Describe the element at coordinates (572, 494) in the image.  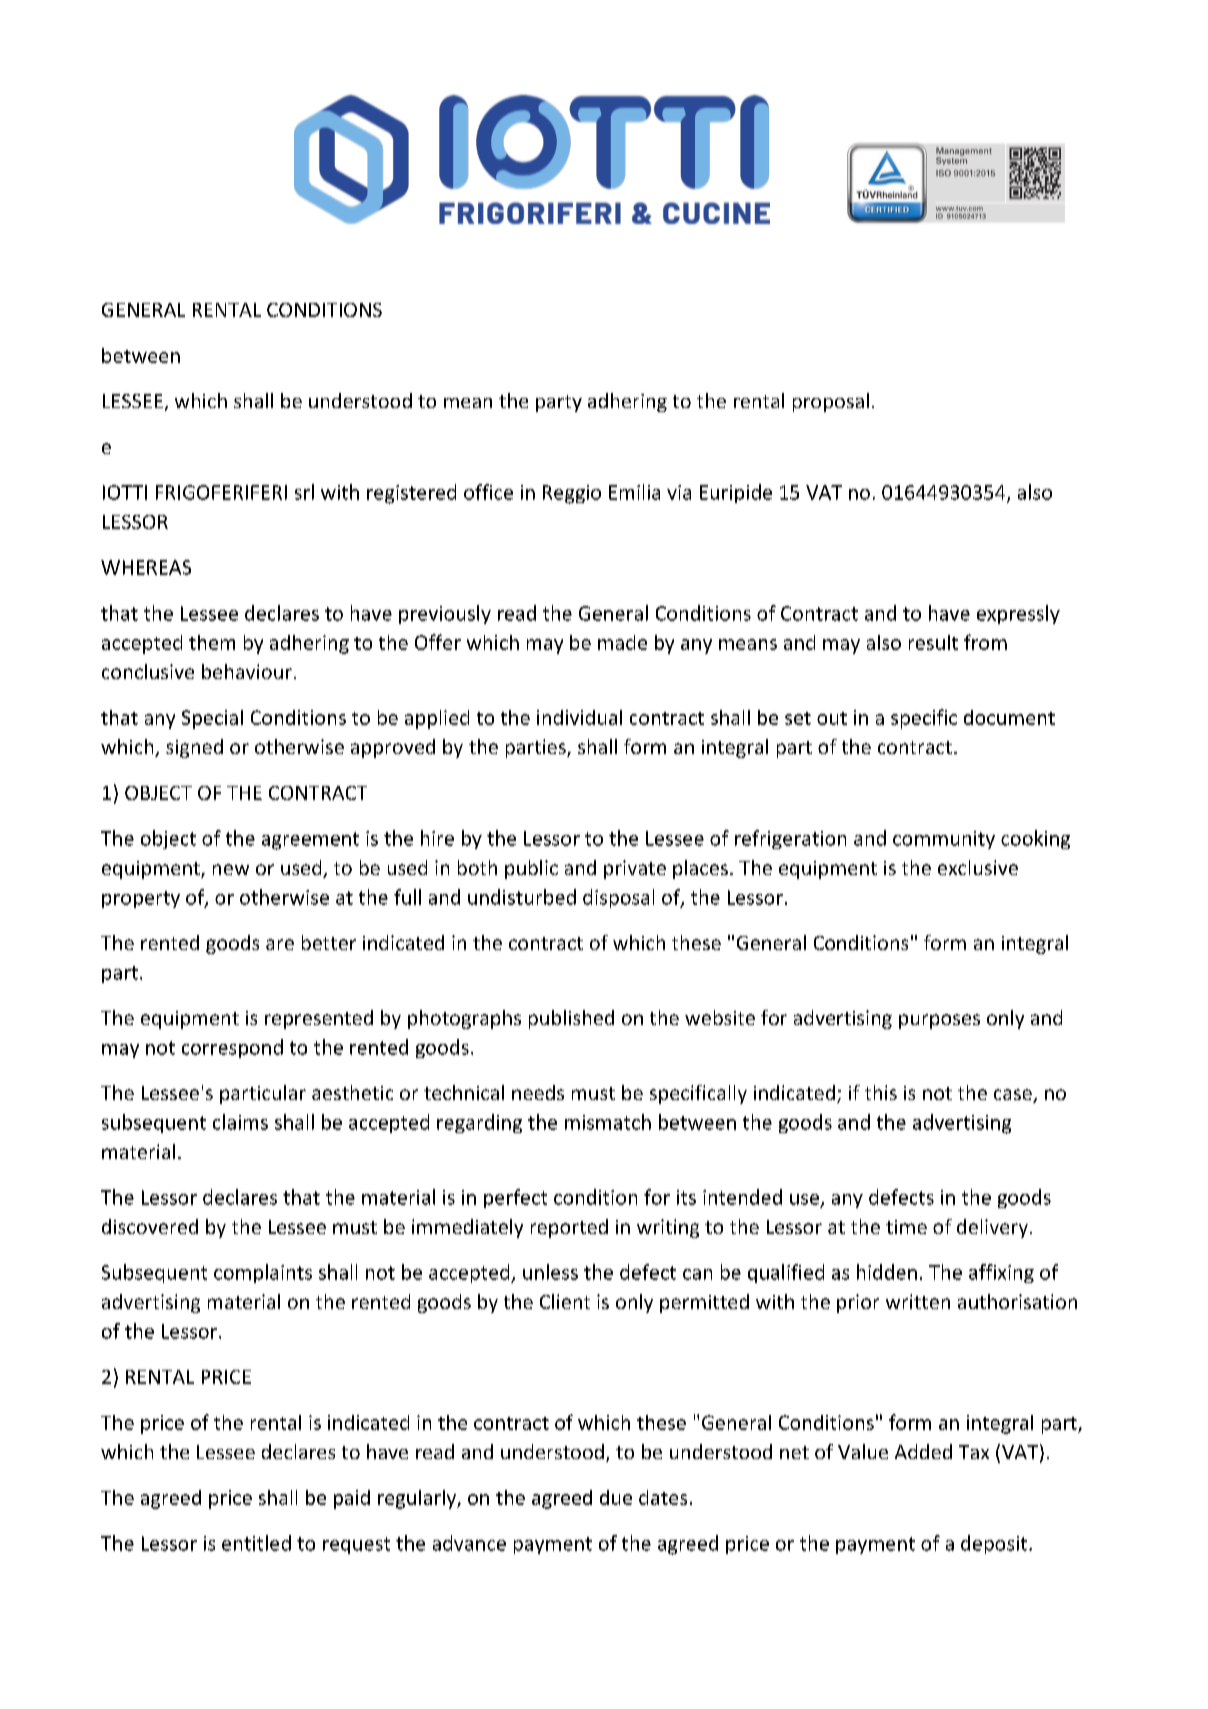
I see `Reggio` at that location.
